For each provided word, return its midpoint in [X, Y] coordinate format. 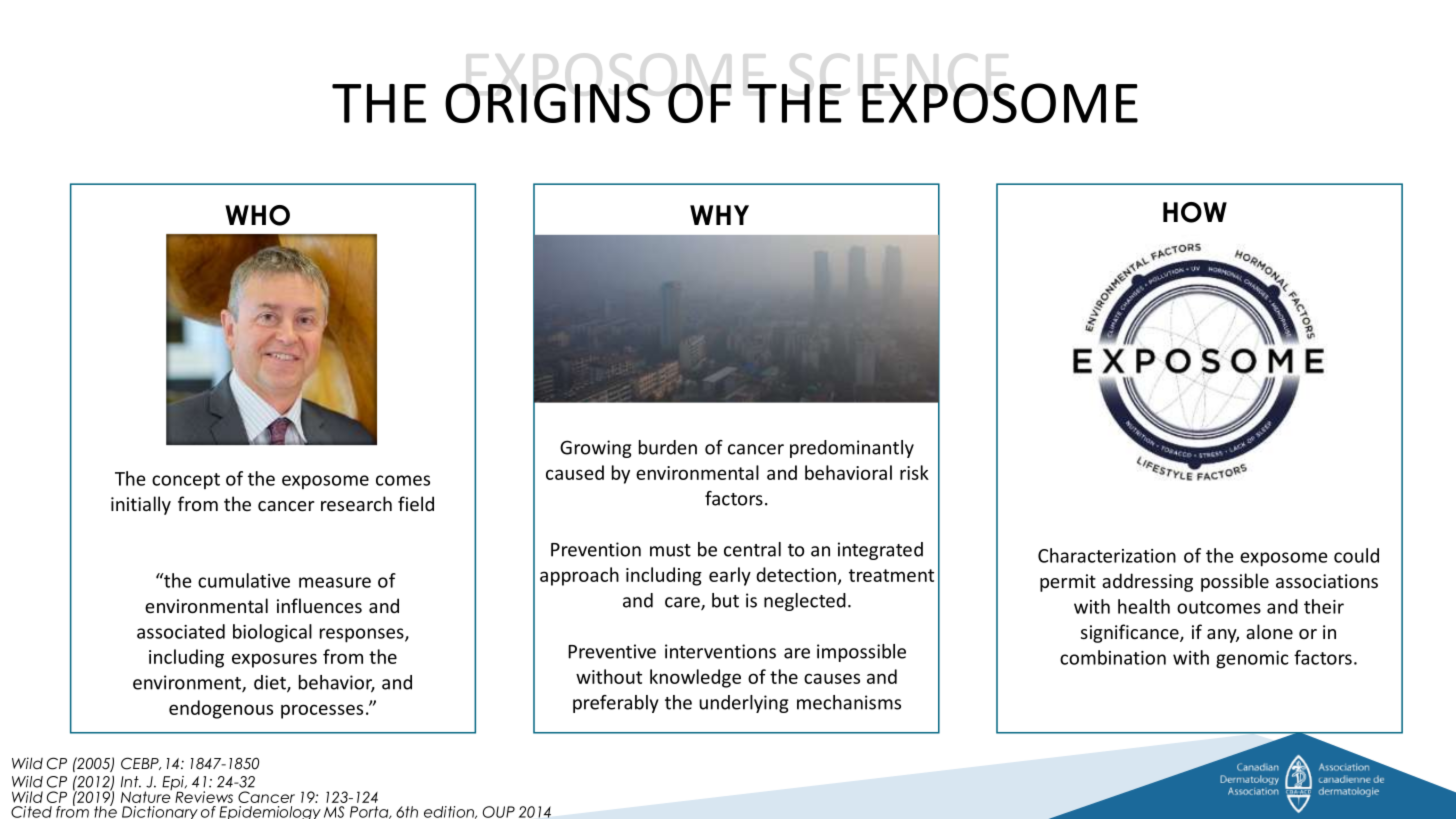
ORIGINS [547, 103]
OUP [499, 812]
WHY [719, 215]
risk [914, 472]
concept [186, 481]
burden [668, 447]
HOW [1195, 212]
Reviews [204, 797]
